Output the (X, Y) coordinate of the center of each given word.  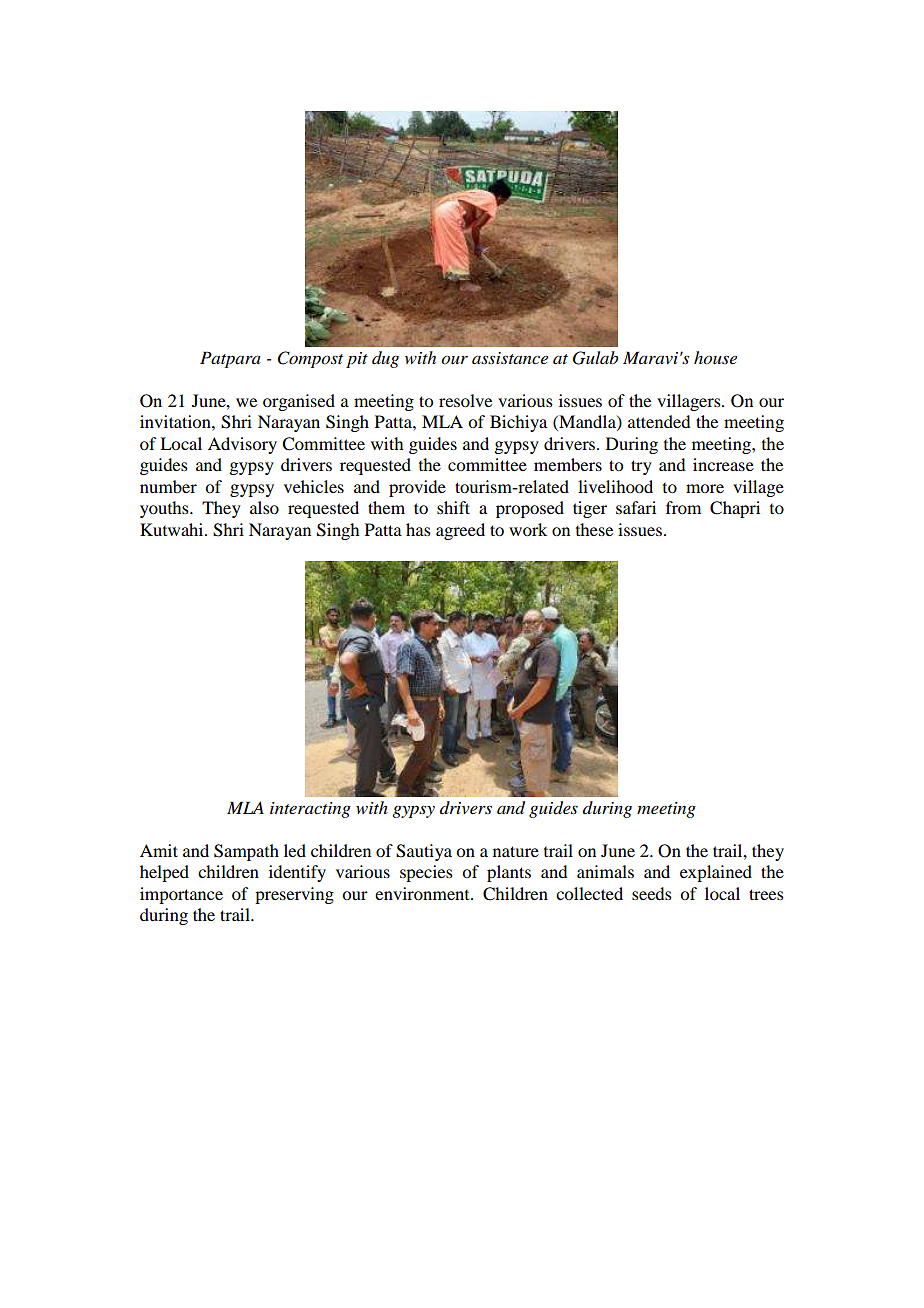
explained (716, 873)
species (426, 873)
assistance (510, 358)
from (683, 507)
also (264, 507)
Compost (310, 359)
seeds (652, 893)
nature (516, 851)
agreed (460, 531)
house (715, 358)
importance (181, 895)
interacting (310, 810)
